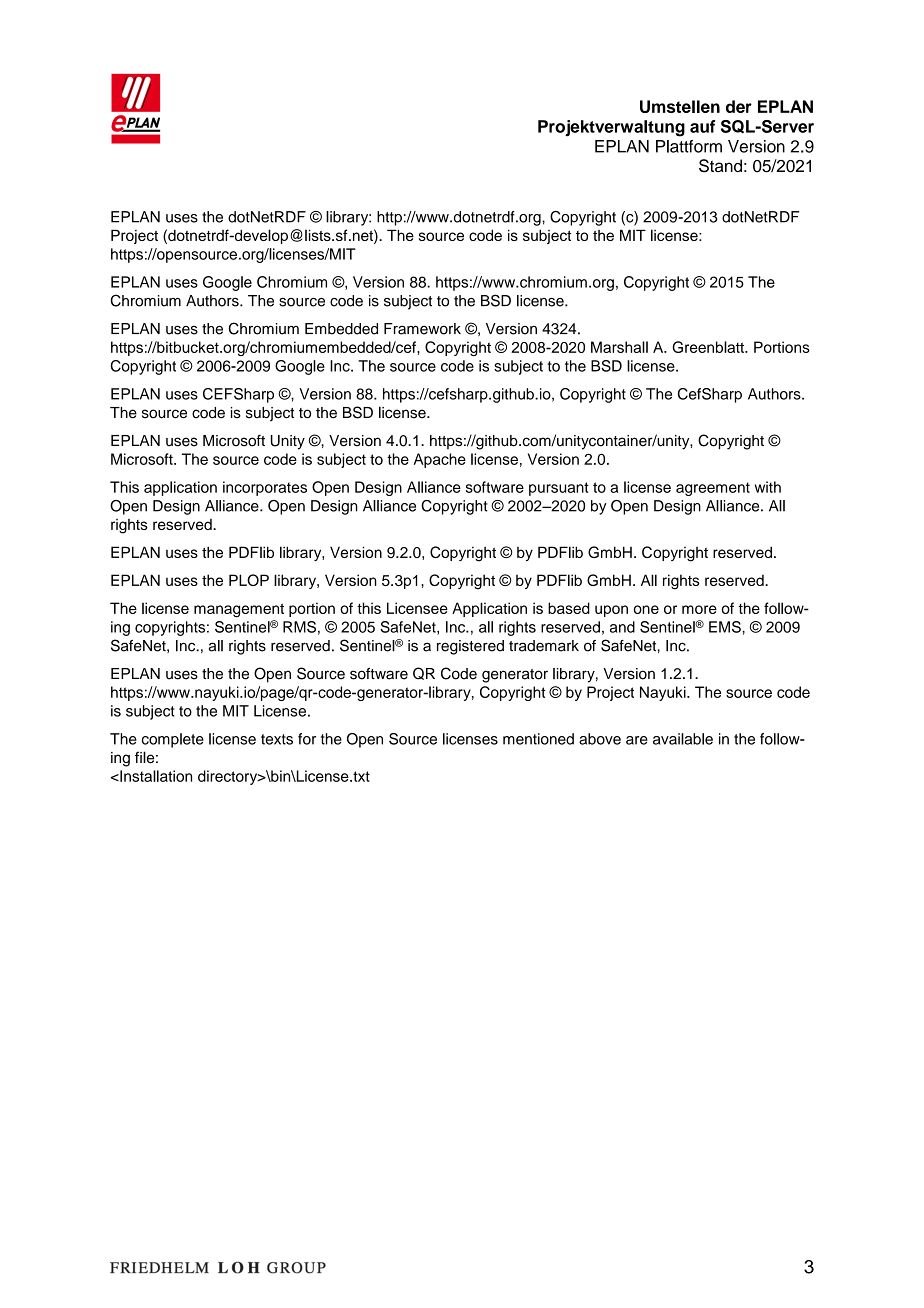 This screenshot has height=1308, width=924. Describe the element at coordinates (440, 460) in the screenshot. I see `Apache` at that location.
